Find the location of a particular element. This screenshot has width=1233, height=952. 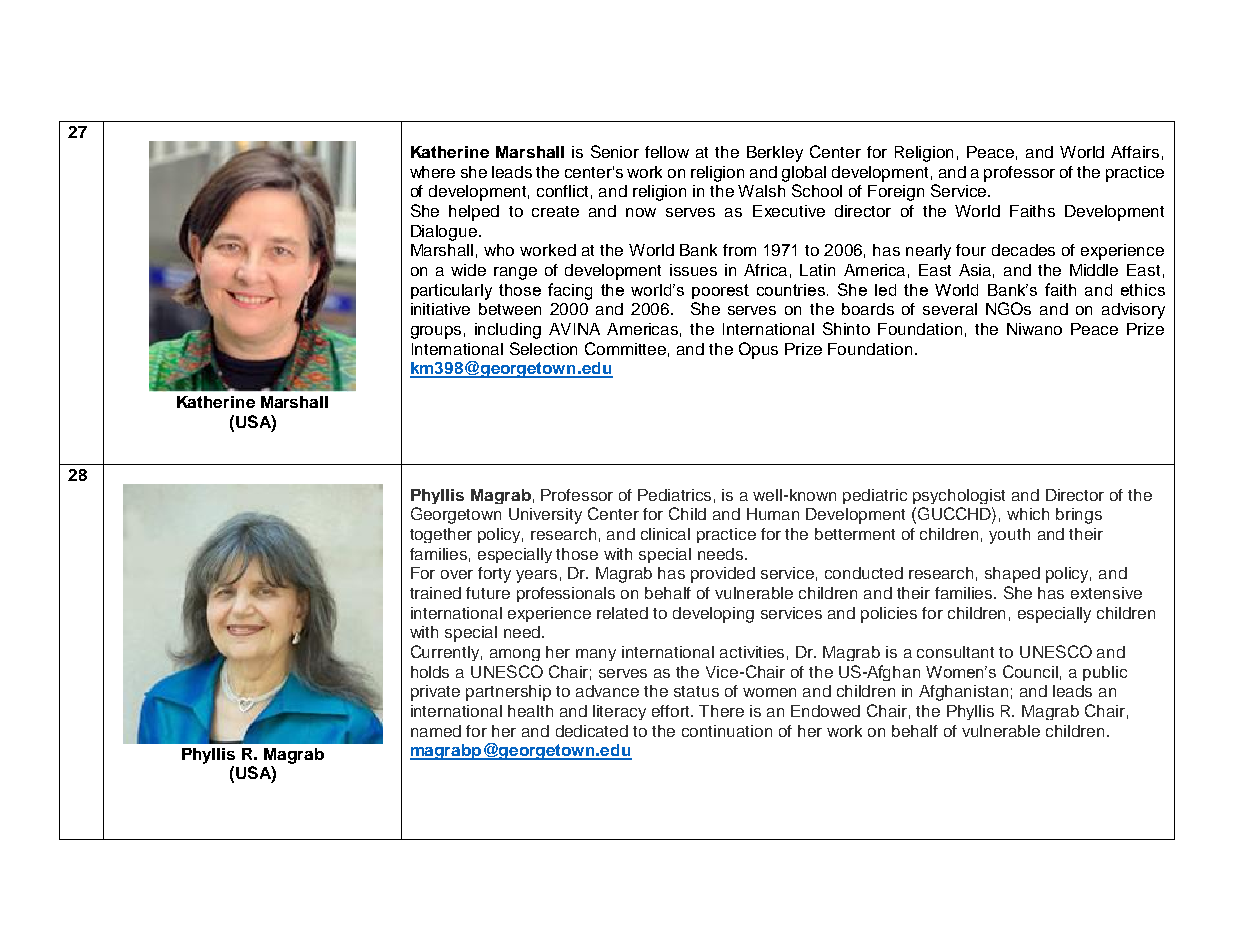

years is located at coordinates (536, 576).
